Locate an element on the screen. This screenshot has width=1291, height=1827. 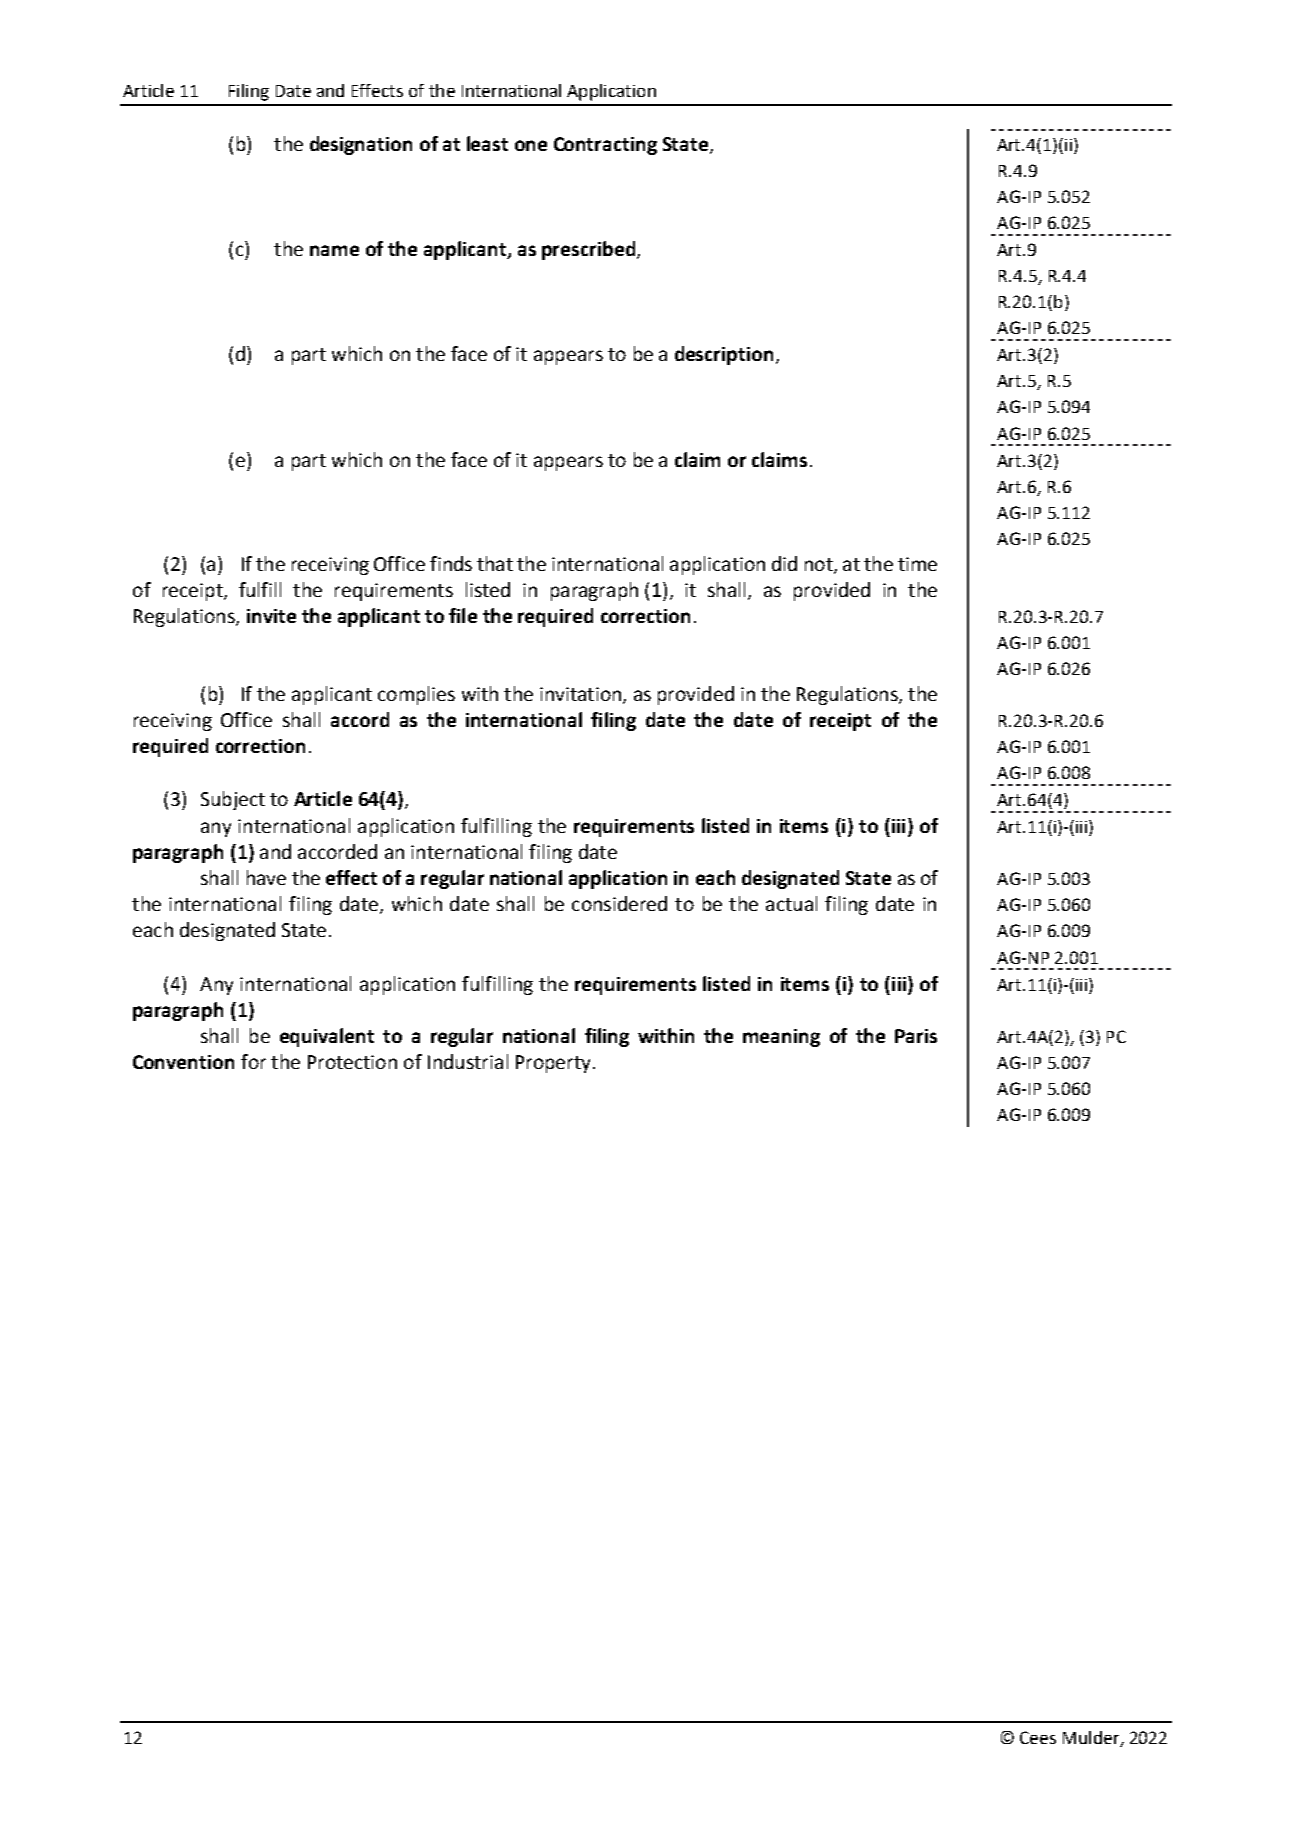
Paris is located at coordinates (916, 1036).
